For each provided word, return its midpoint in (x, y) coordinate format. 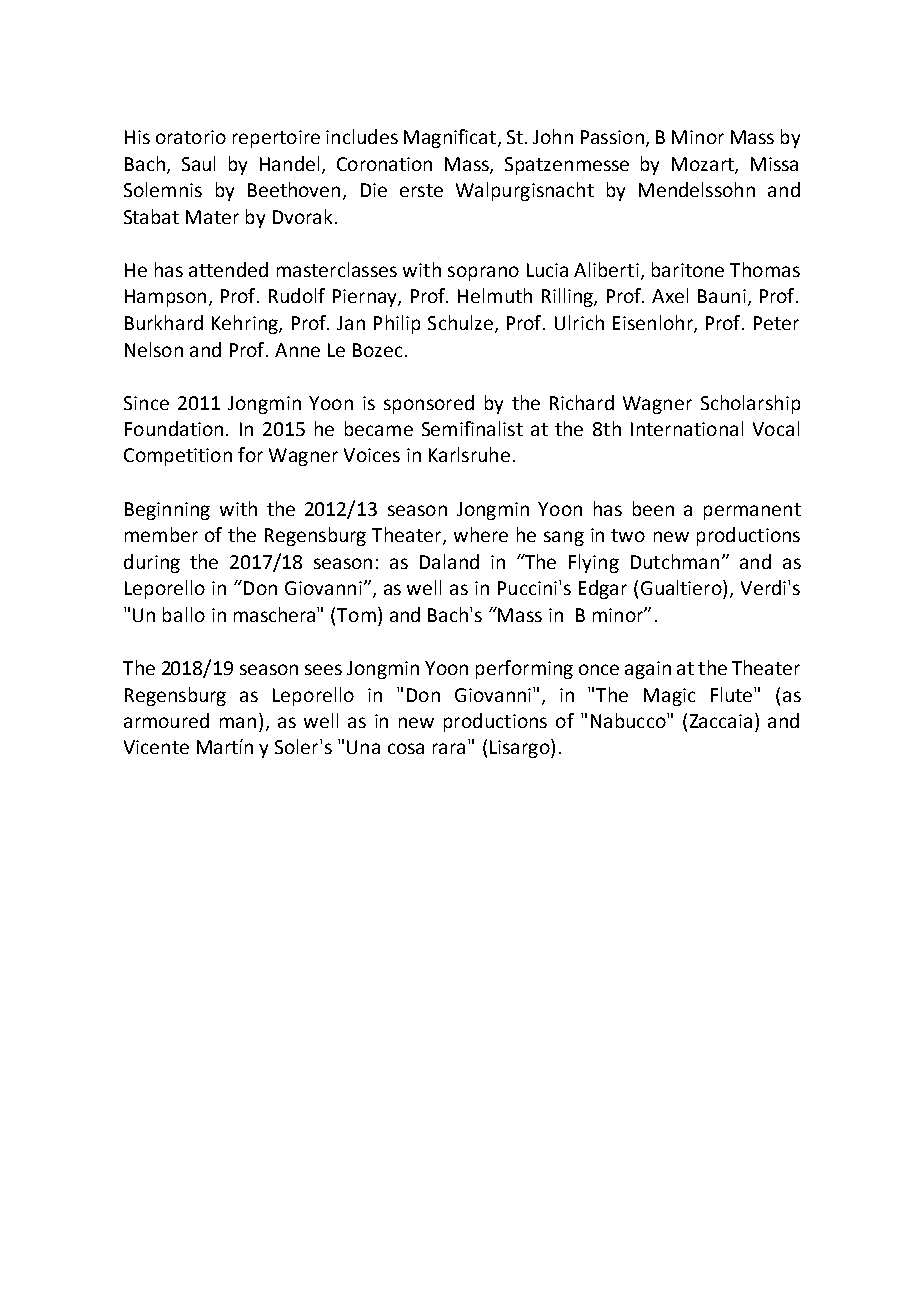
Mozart (704, 165)
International (687, 428)
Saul (198, 163)
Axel (670, 295)
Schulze (462, 323)
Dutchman (675, 561)
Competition (178, 457)
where (481, 534)
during (152, 563)
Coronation (384, 164)
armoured (166, 720)
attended (228, 269)
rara (449, 748)
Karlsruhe (469, 454)
